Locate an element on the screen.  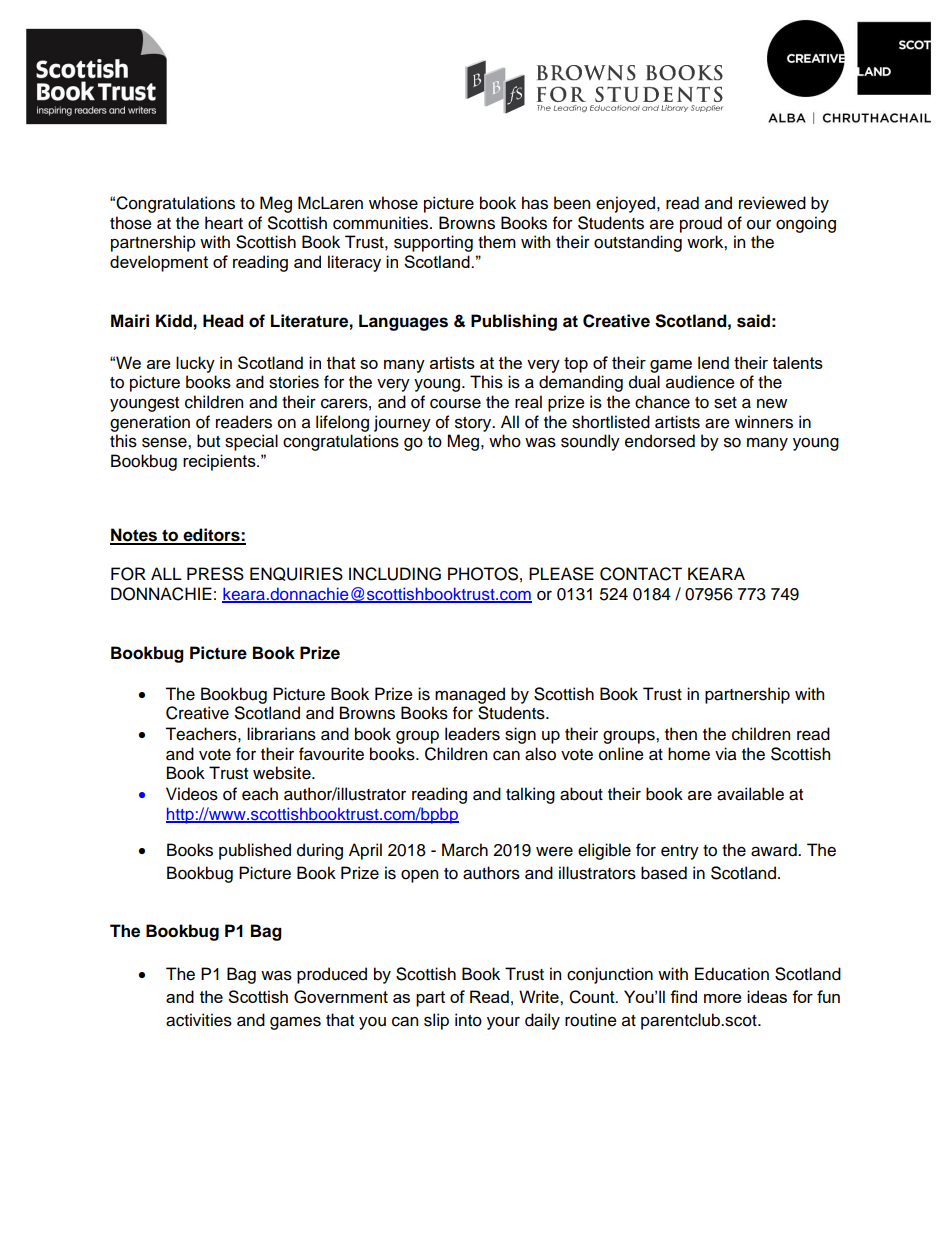
activities is located at coordinates (199, 1020).
